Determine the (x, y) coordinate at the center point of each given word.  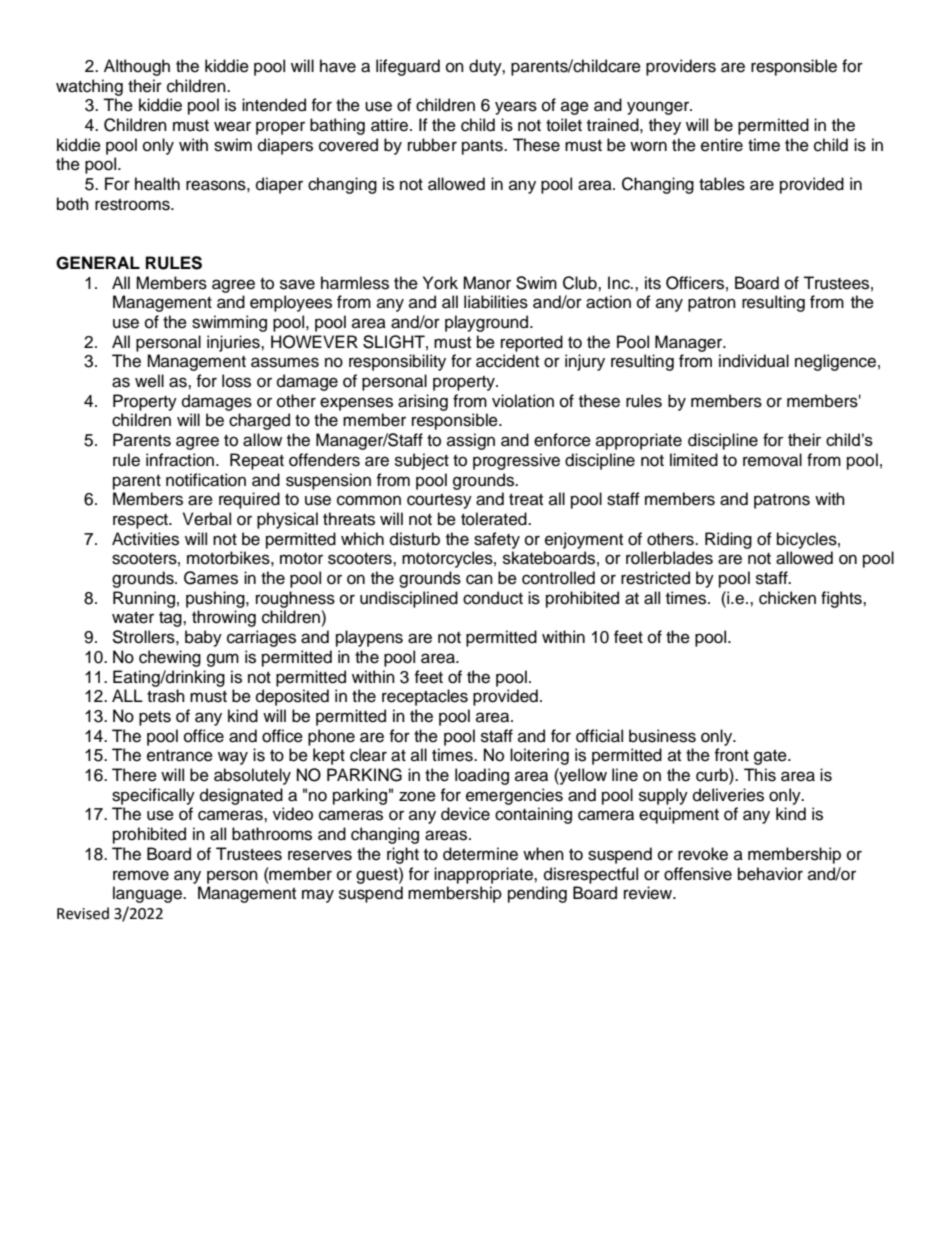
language (148, 894)
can (479, 579)
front (731, 755)
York (440, 283)
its (653, 283)
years (516, 108)
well (149, 381)
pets (155, 718)
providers (681, 67)
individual (754, 361)
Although (137, 67)
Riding (728, 540)
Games (211, 578)
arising (423, 402)
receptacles (425, 697)
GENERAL (98, 263)
